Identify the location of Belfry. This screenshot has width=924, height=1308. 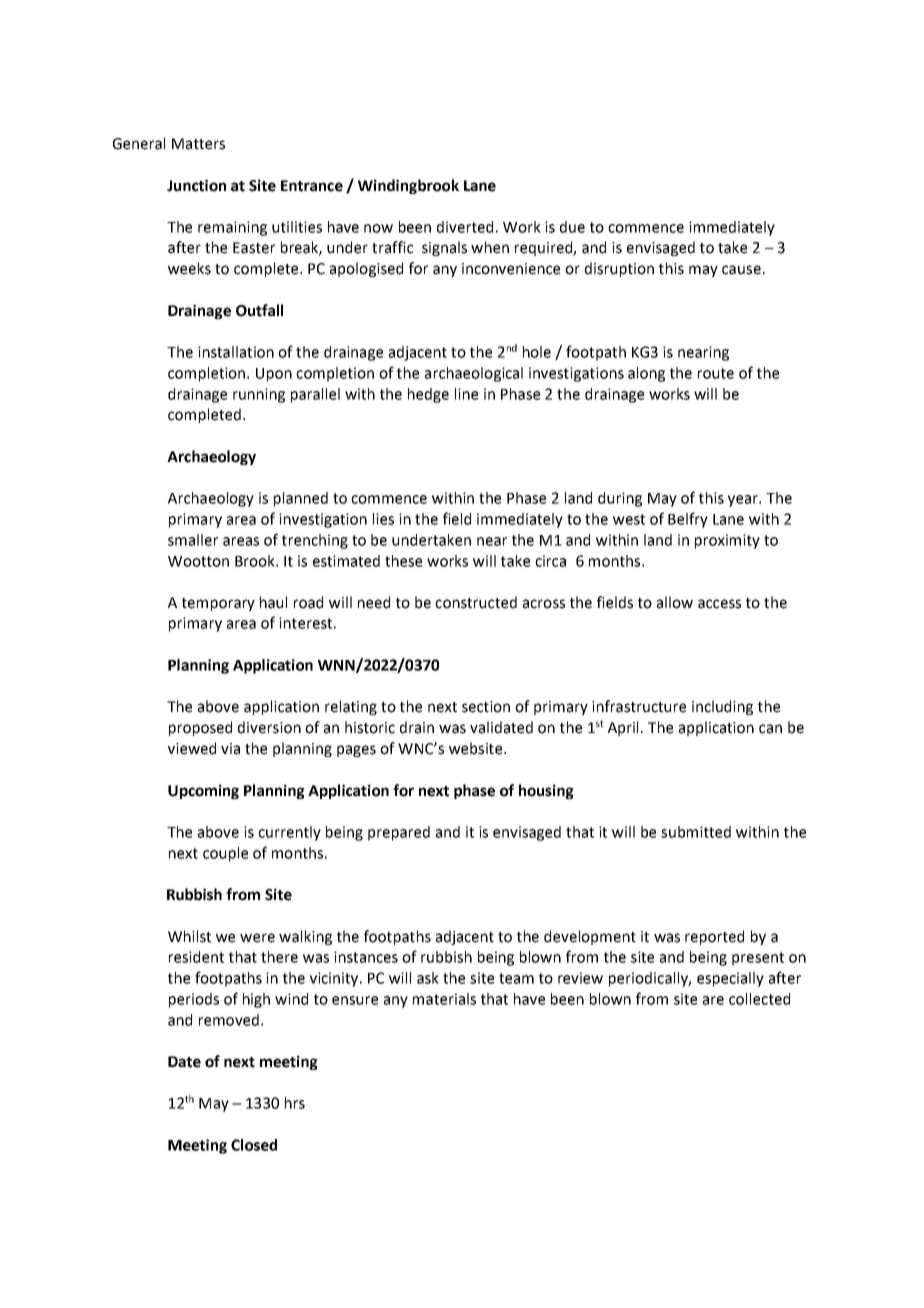
(688, 520).
